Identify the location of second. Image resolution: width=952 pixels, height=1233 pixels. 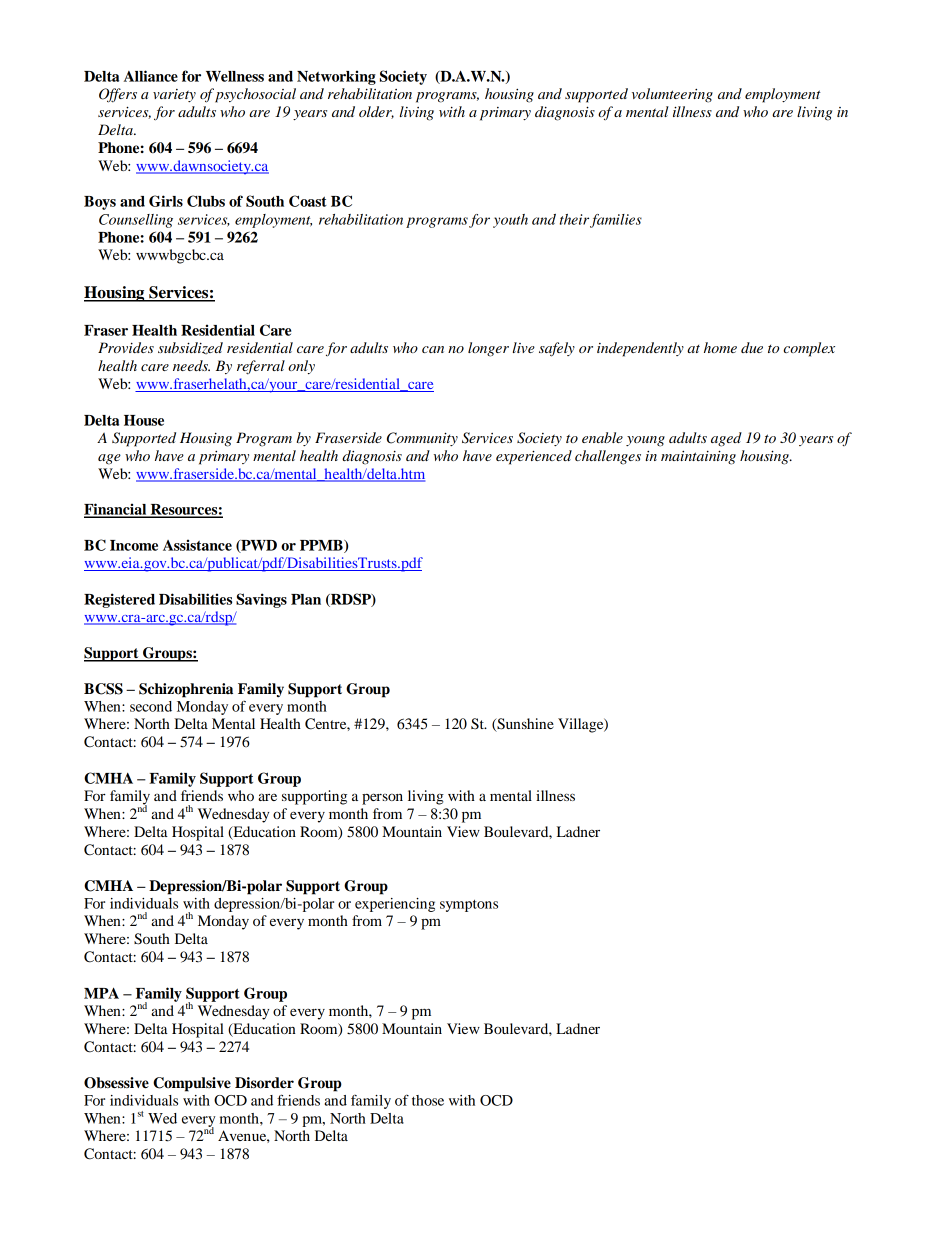
(151, 706).
